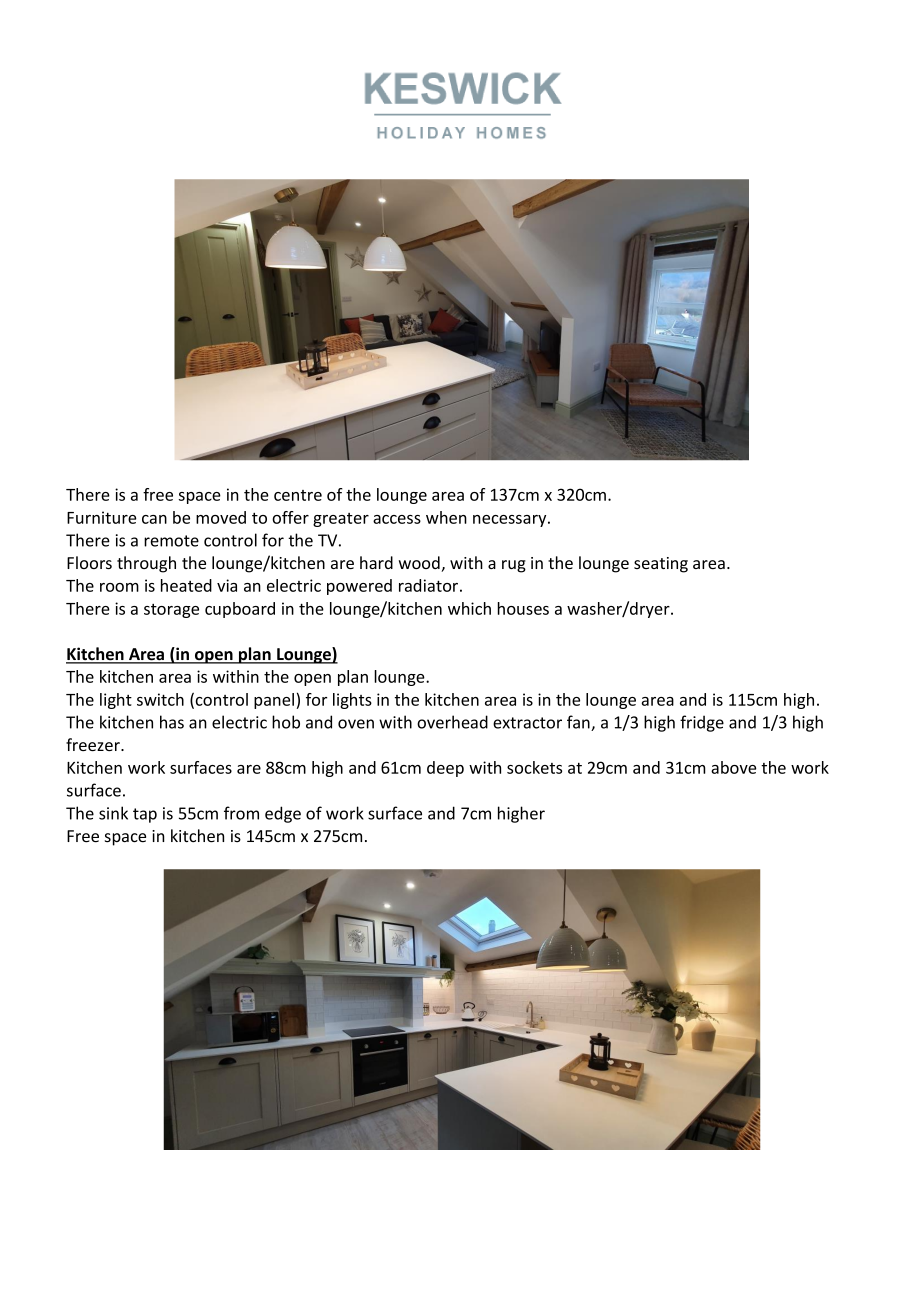 This screenshot has height=1307, width=924. What do you see at coordinates (154, 519) in the screenshot?
I see `can` at bounding box center [154, 519].
